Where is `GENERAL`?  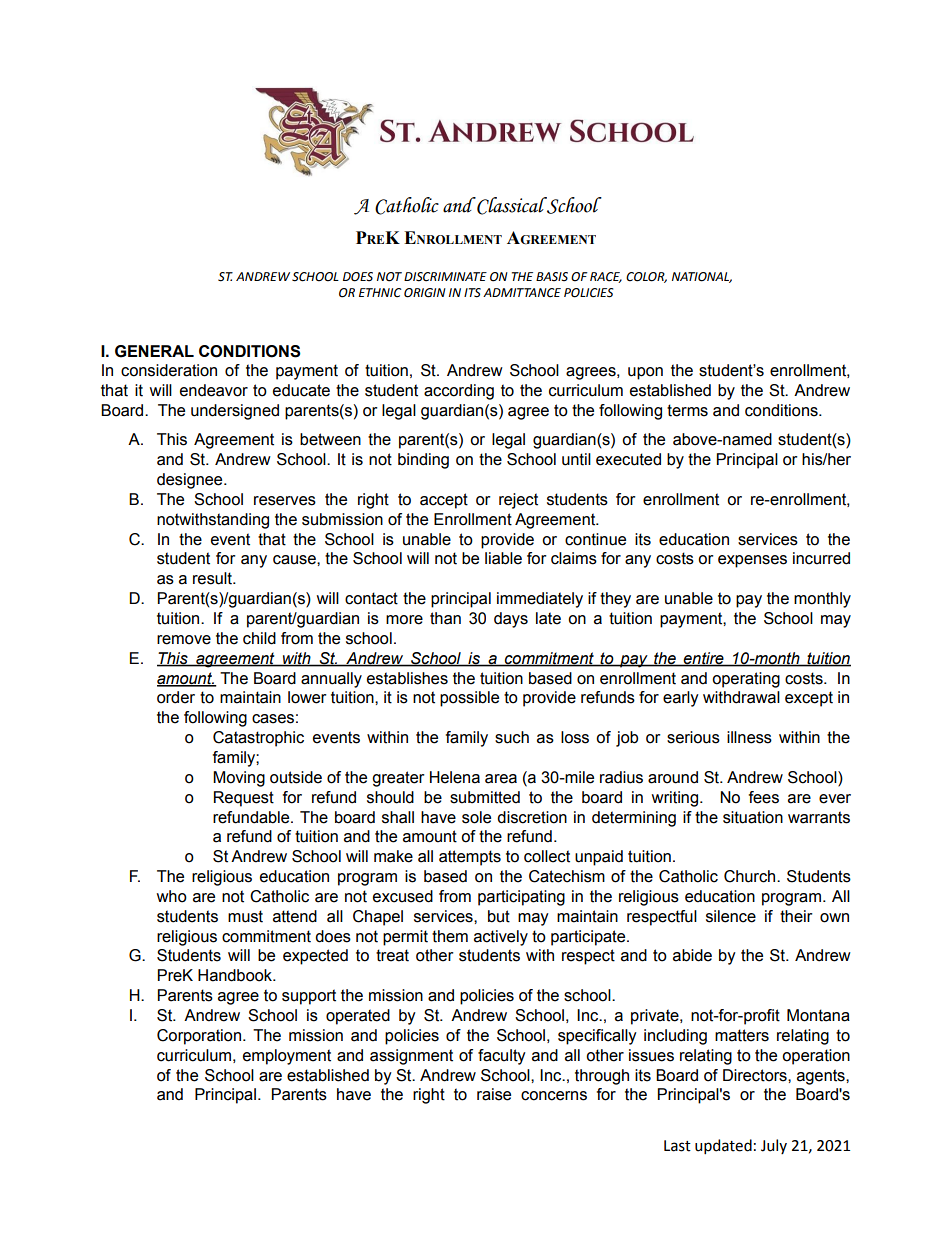 GENERAL is located at coordinates (154, 351).
